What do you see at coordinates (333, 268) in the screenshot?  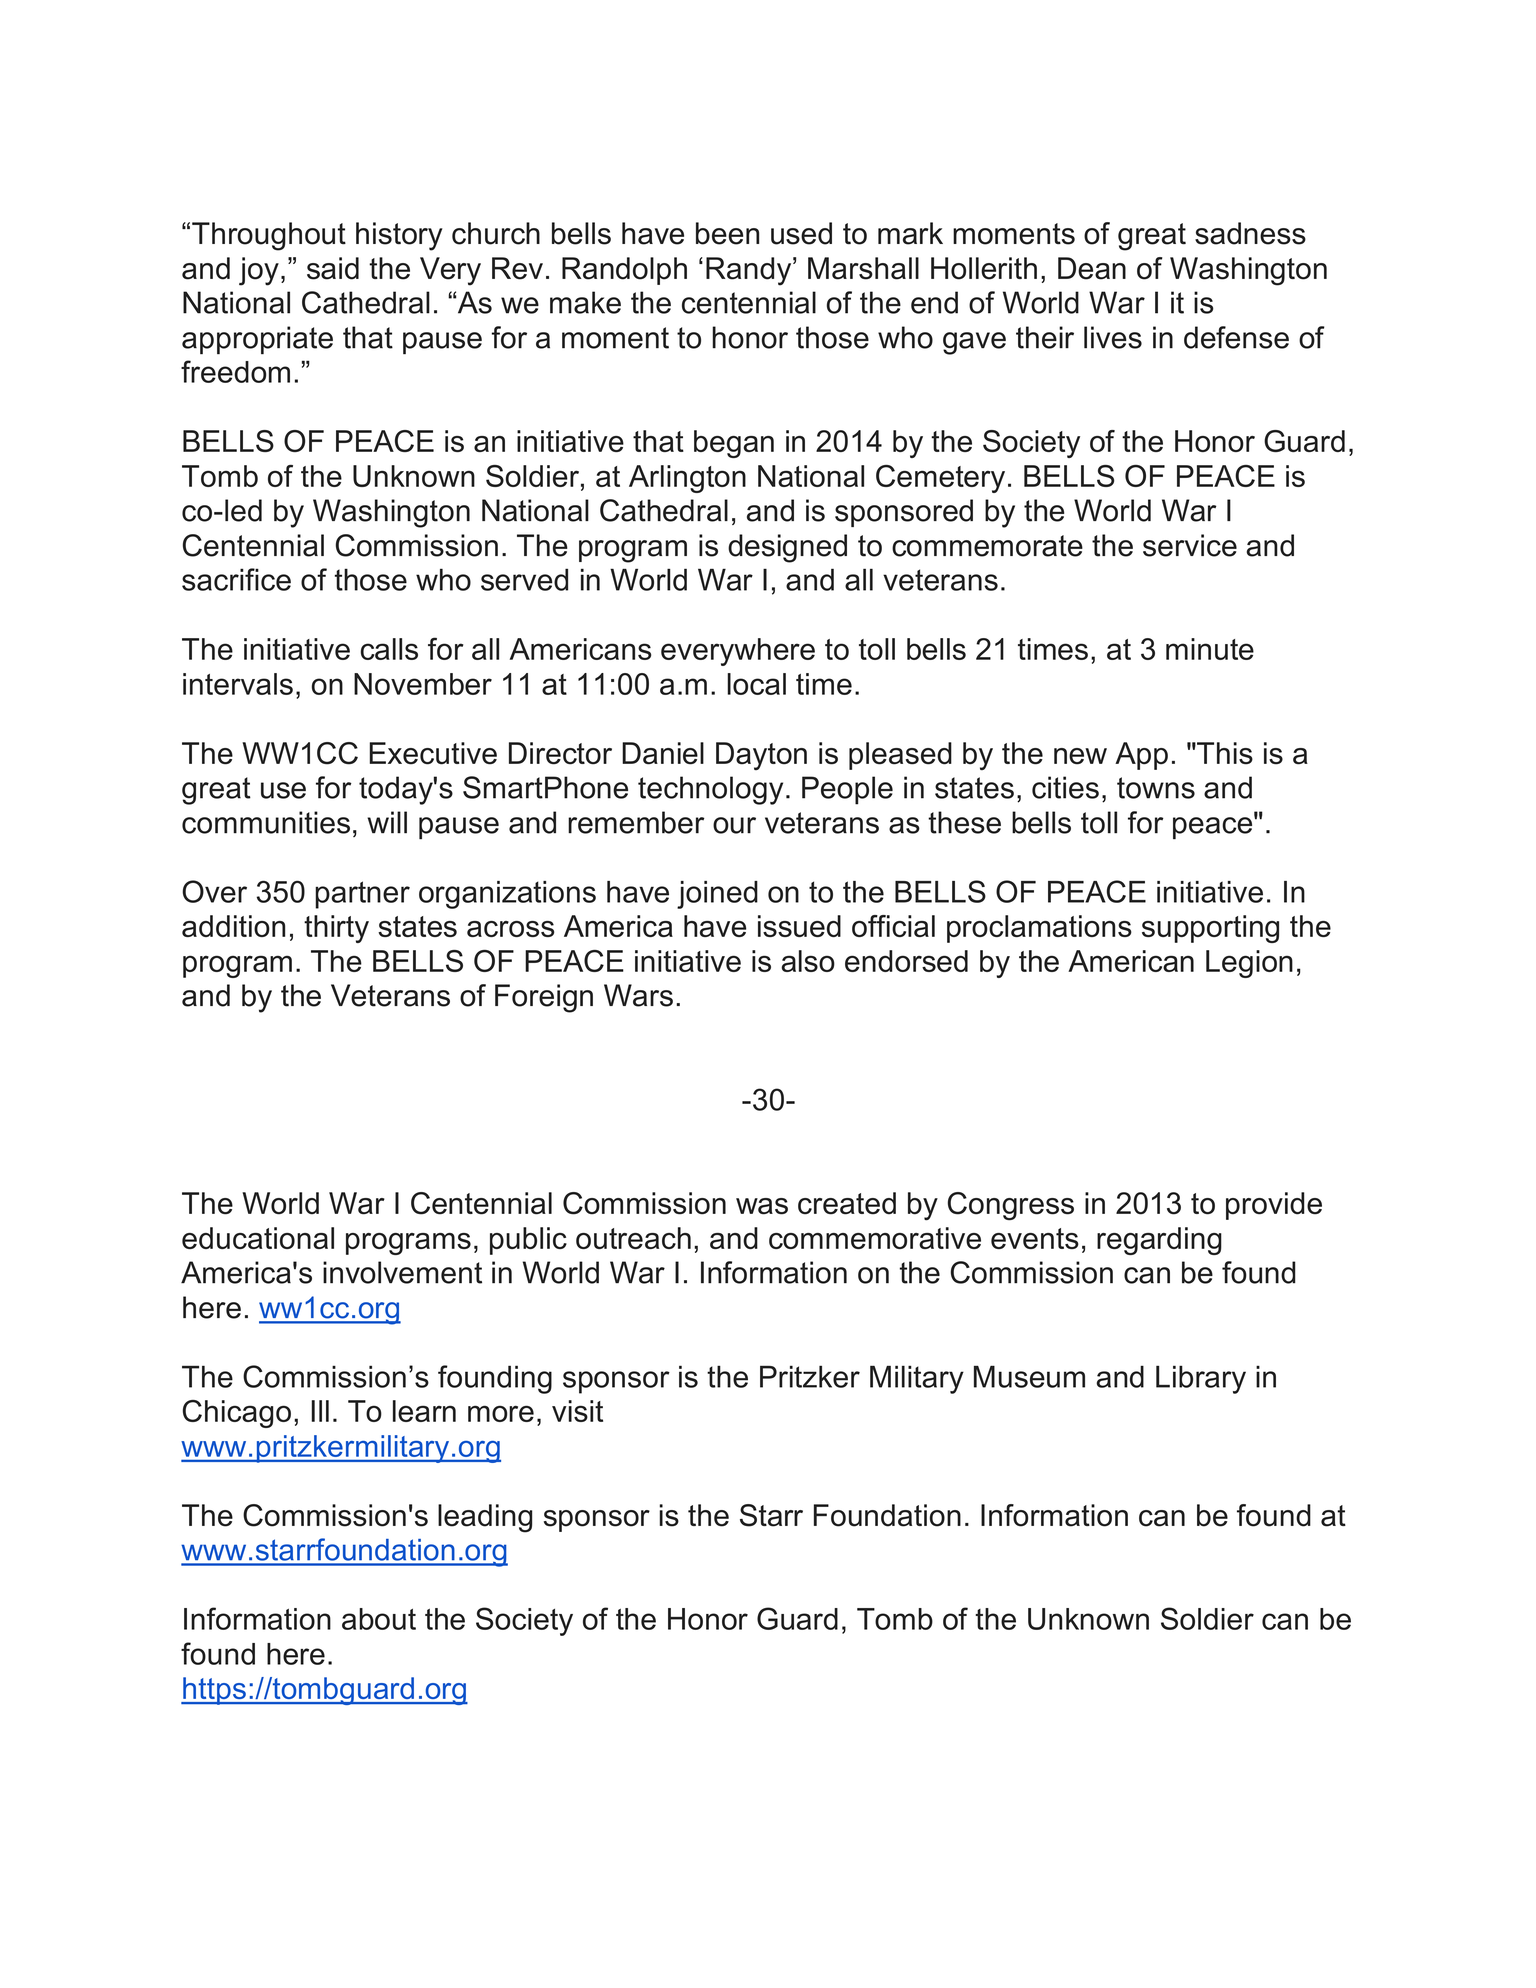 I see `said` at bounding box center [333, 268].
